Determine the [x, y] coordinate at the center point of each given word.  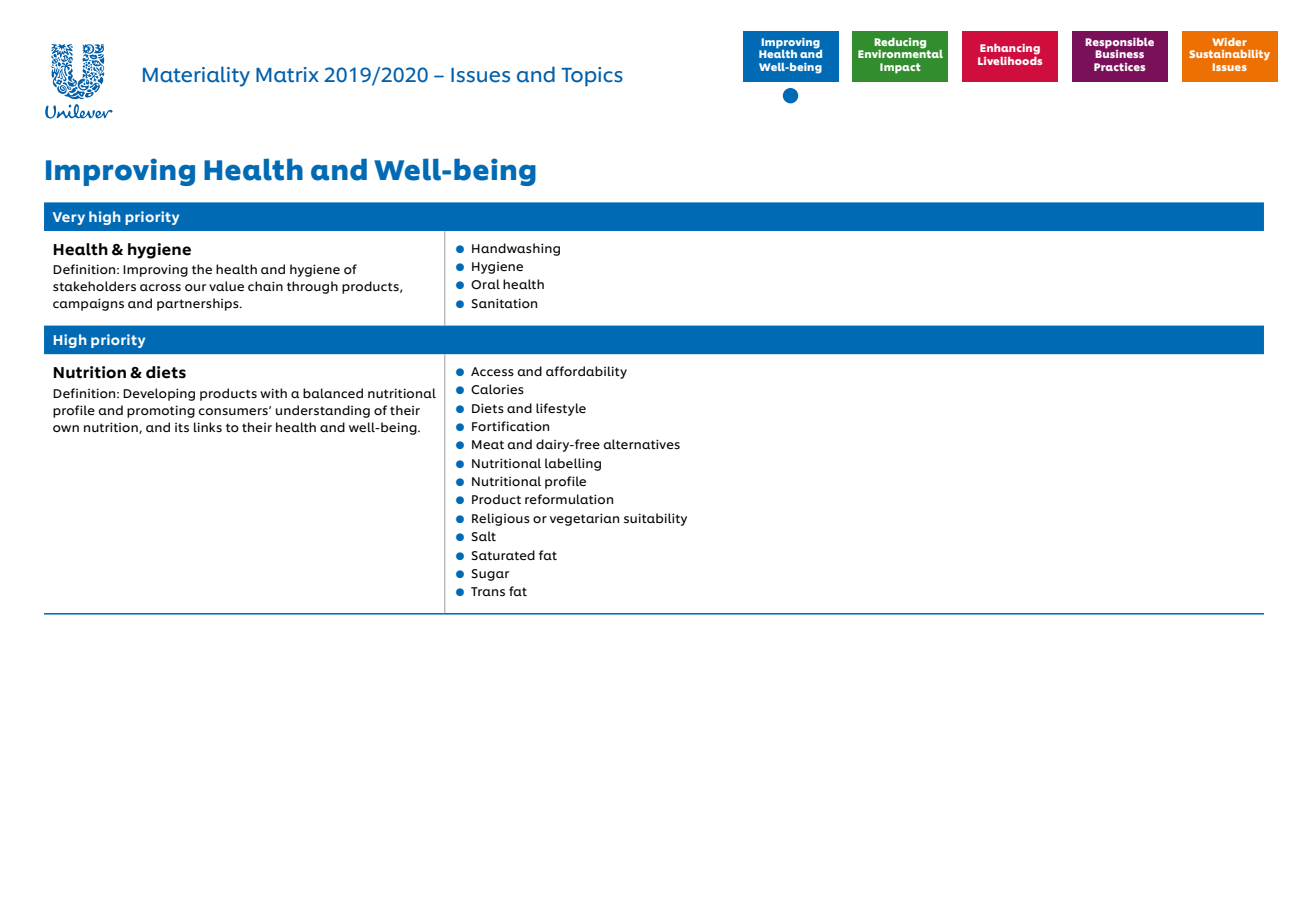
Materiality [196, 76]
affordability [586, 372]
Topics [592, 77]
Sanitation [504, 303]
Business [1119, 52]
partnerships [199, 304]
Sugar [490, 575]
